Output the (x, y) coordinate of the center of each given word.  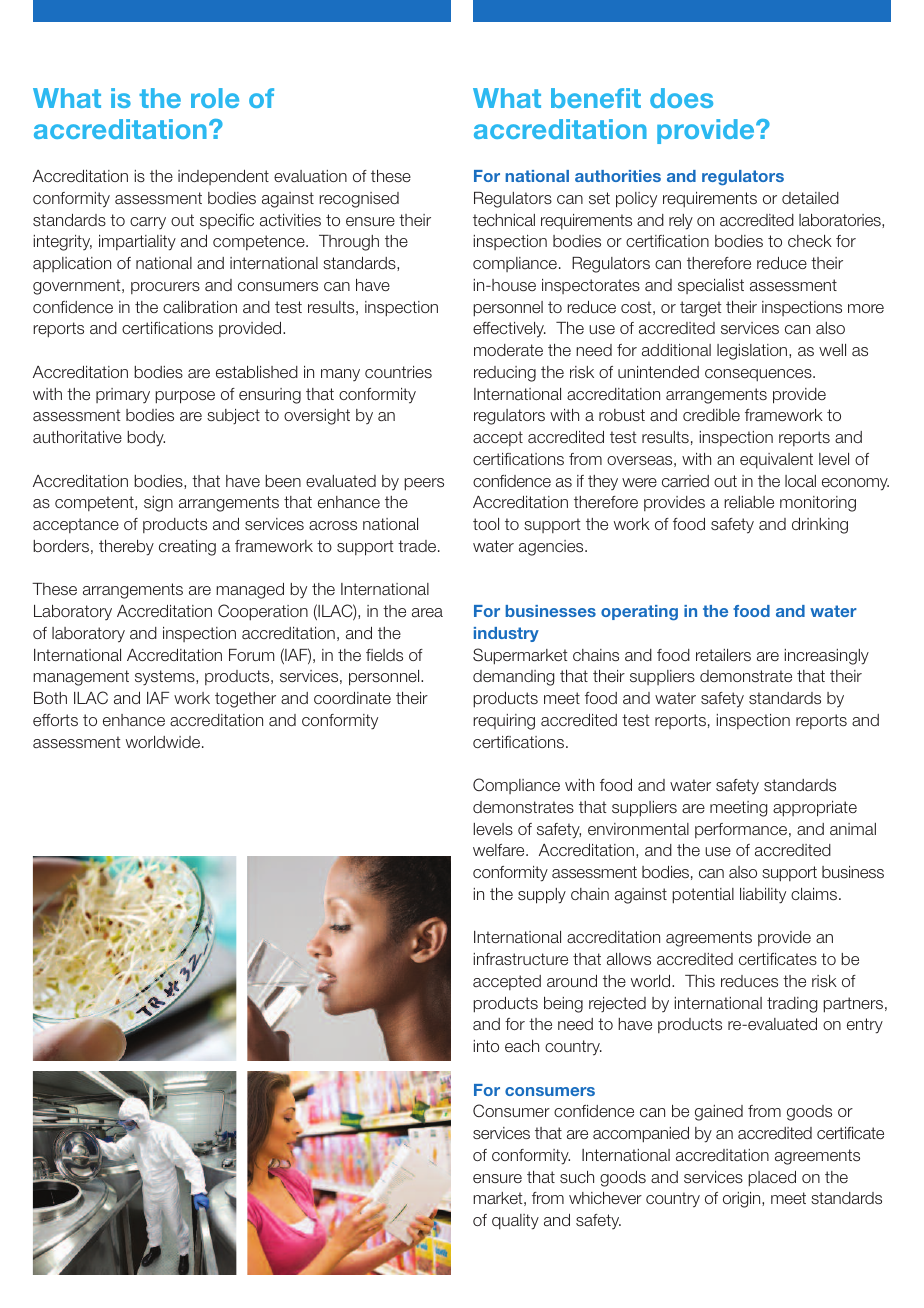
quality (515, 1222)
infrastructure (521, 959)
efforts (55, 720)
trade (418, 546)
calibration (200, 307)
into (486, 1046)
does (681, 98)
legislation (753, 352)
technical (504, 220)
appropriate (815, 809)
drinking (820, 526)
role (215, 98)
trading (792, 1005)
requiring (504, 722)
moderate (508, 350)
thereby (126, 548)
